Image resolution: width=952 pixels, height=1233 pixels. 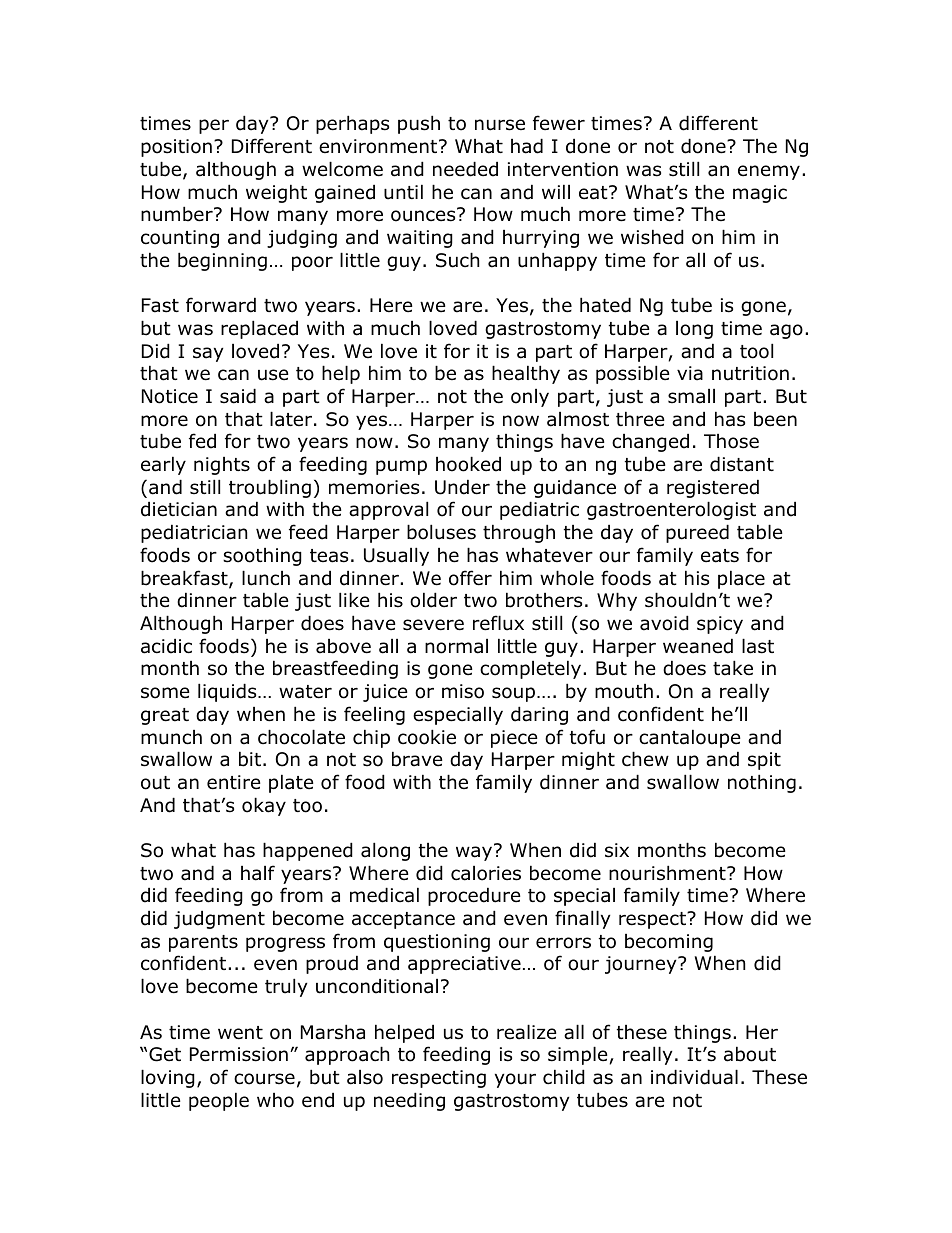 I want to click on enemy, so click(x=769, y=172).
